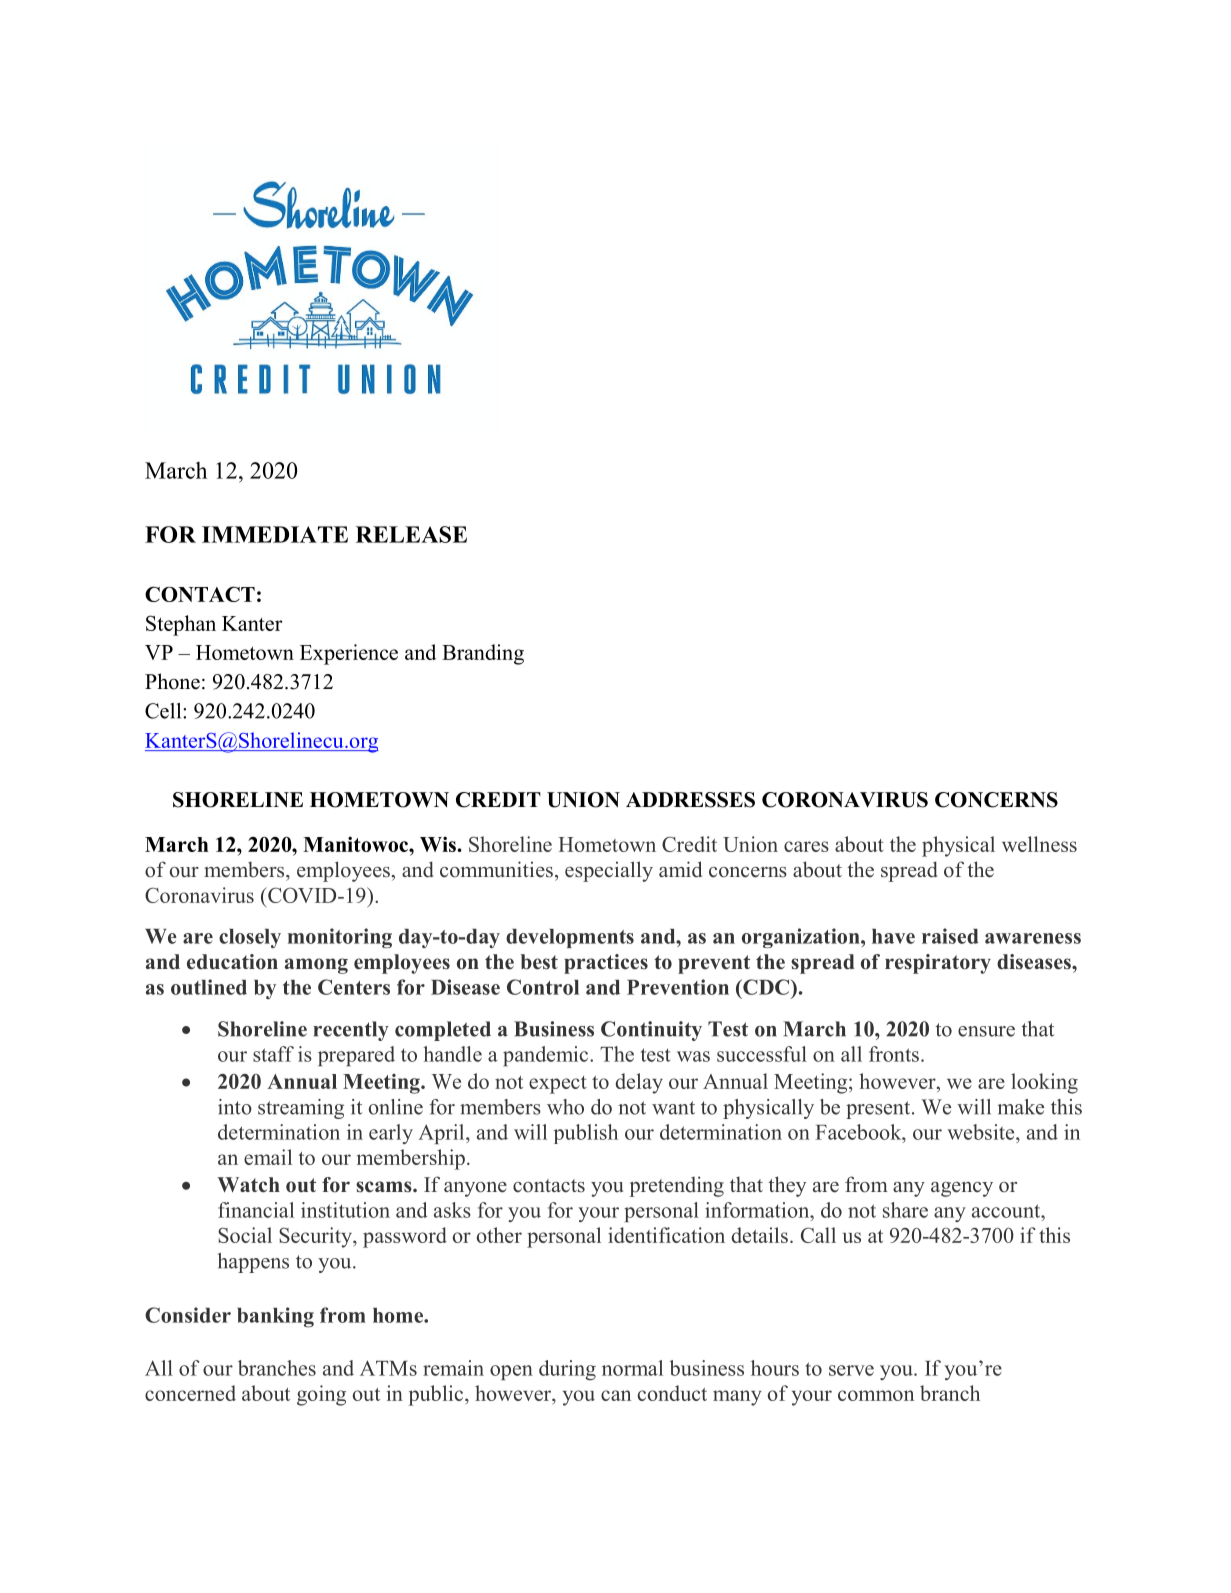 Image resolution: width=1231 pixels, height=1593 pixels. I want to click on wellness, so click(1039, 844).
